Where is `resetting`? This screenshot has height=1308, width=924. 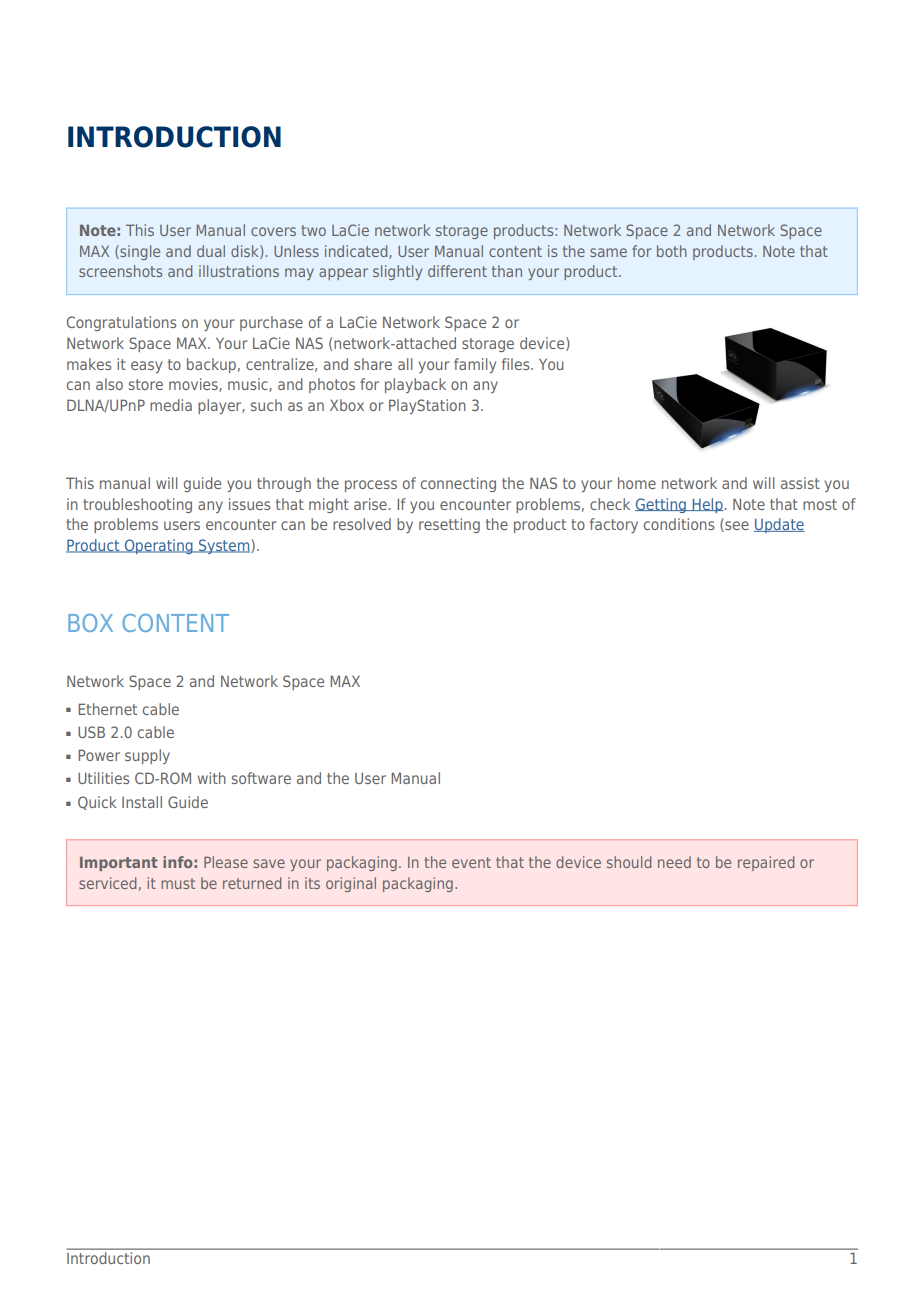 resetting is located at coordinates (449, 525).
